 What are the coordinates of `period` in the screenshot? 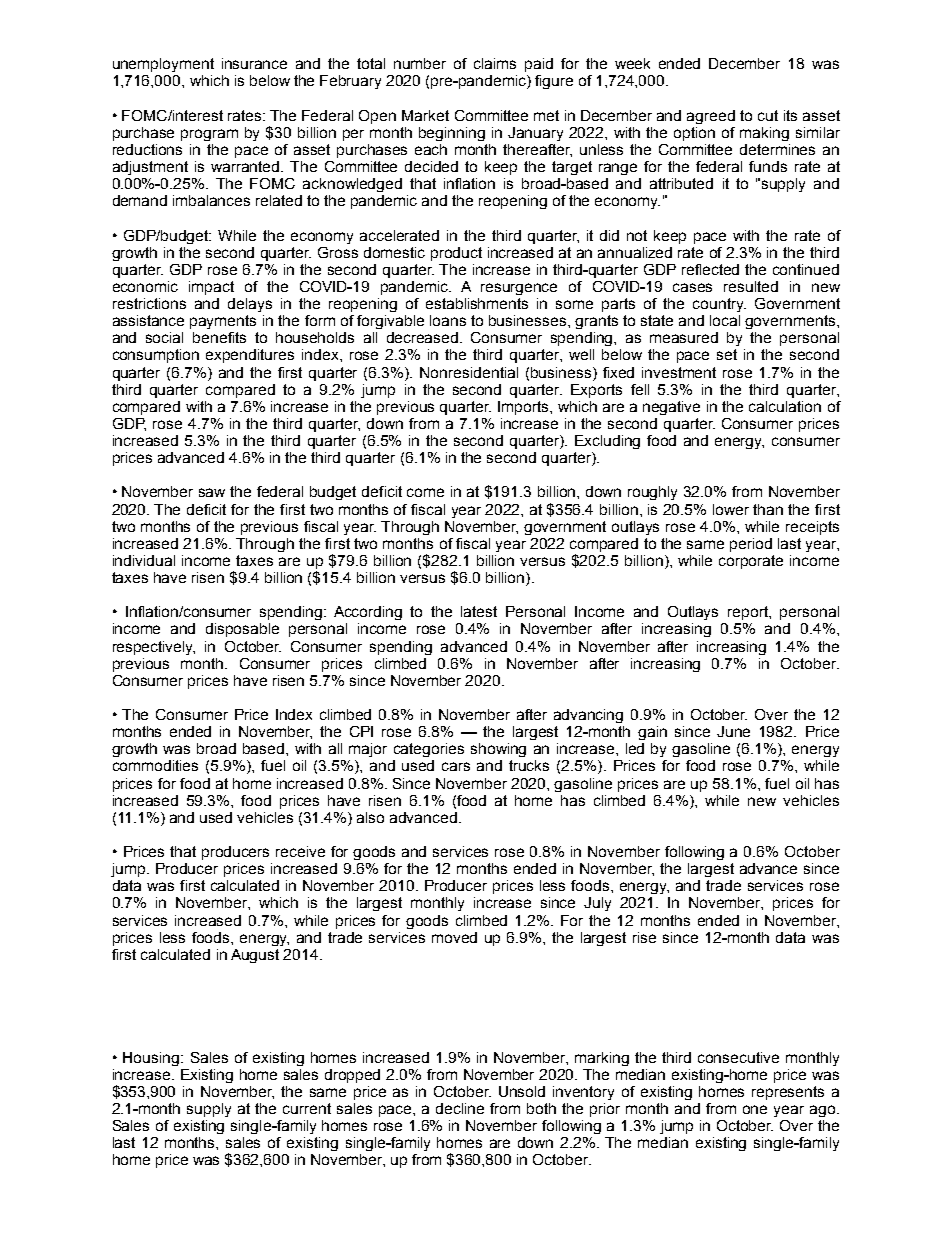 It's located at (751, 545).
